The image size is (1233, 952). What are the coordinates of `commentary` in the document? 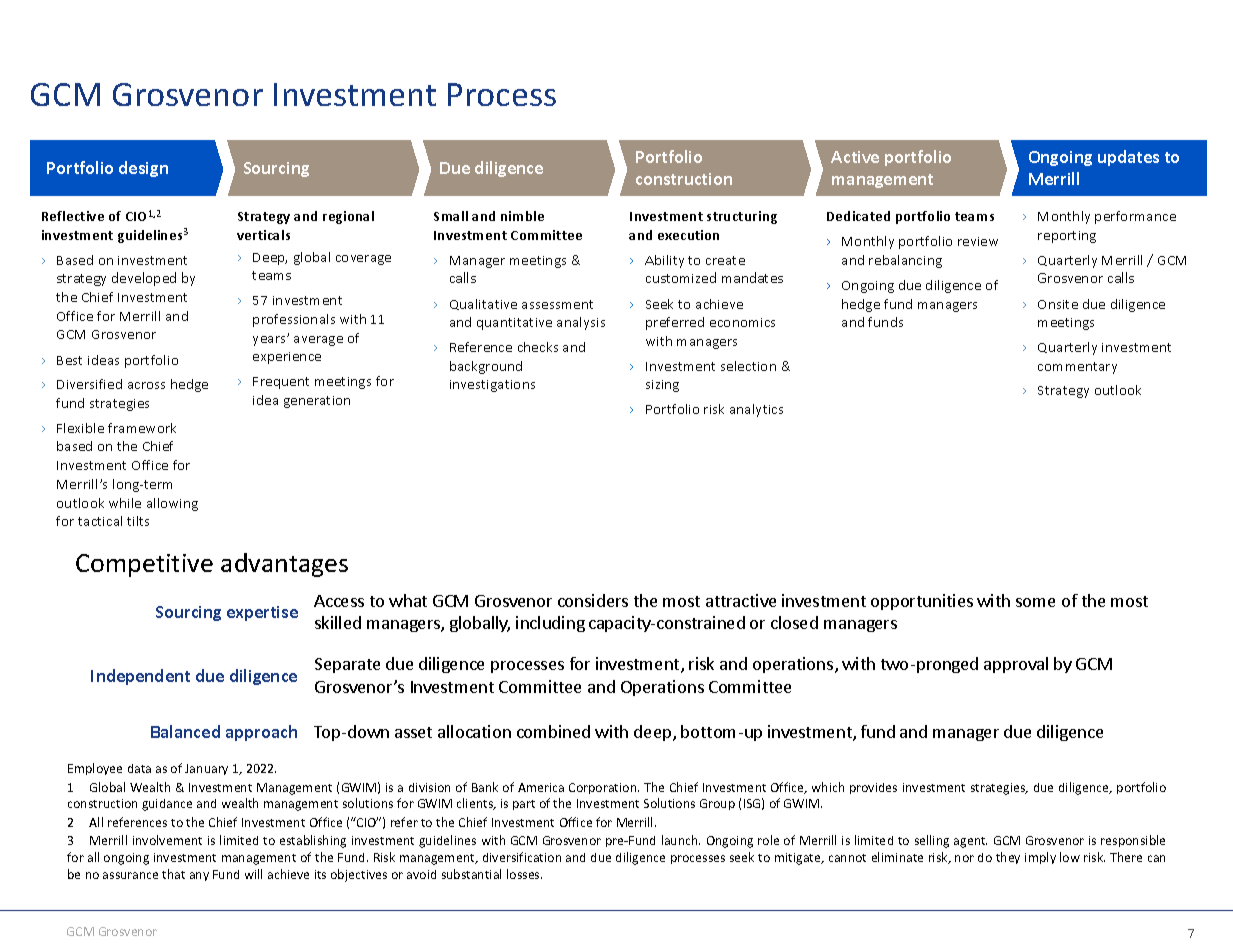 It's located at (1077, 368).
